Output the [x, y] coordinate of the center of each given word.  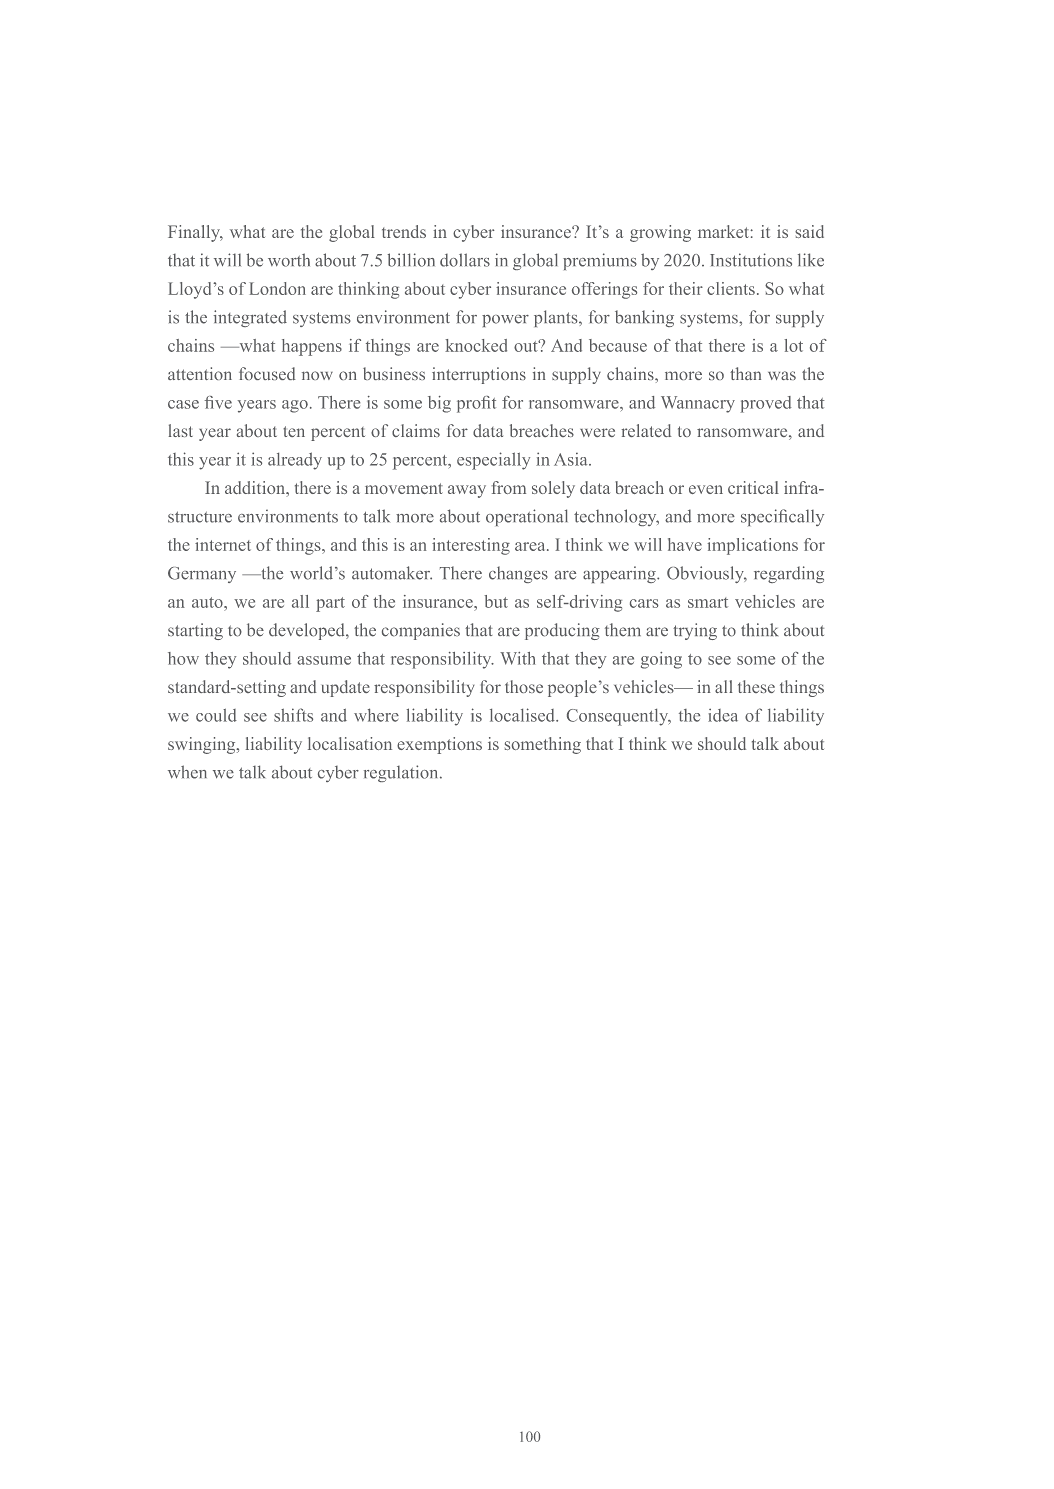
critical [753, 487]
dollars [465, 260]
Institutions [751, 260]
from [508, 487]
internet [223, 544]
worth [289, 260]
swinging [203, 745]
